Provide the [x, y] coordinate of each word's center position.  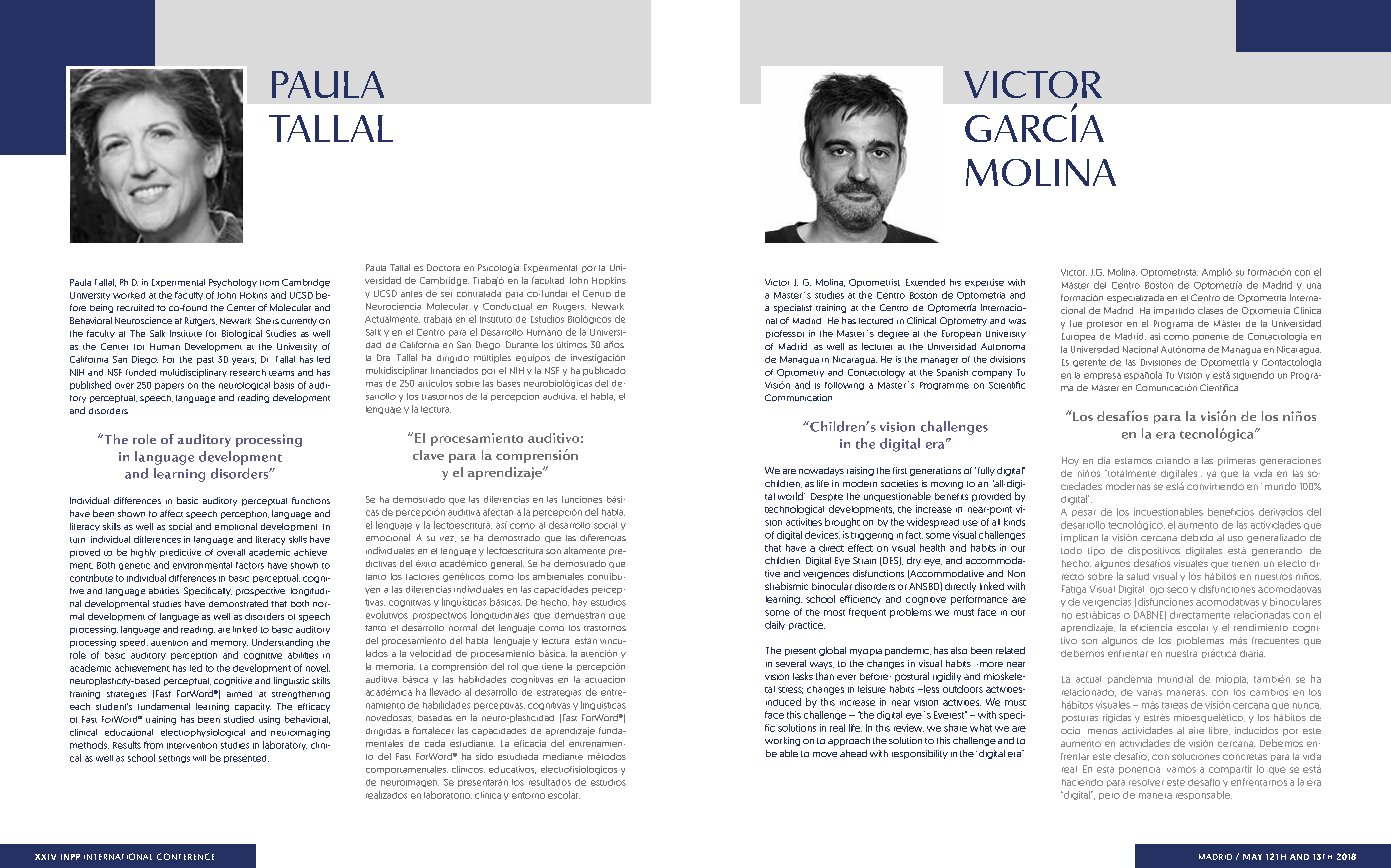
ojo [1157, 591]
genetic [134, 566]
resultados [550, 782]
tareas [1175, 705]
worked [129, 295]
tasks [803, 676]
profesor [1104, 325]
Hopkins [609, 281]
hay [580, 602]
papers [169, 386]
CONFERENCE [185, 856]
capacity [253, 707]
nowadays [821, 471]
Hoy [1070, 461]
